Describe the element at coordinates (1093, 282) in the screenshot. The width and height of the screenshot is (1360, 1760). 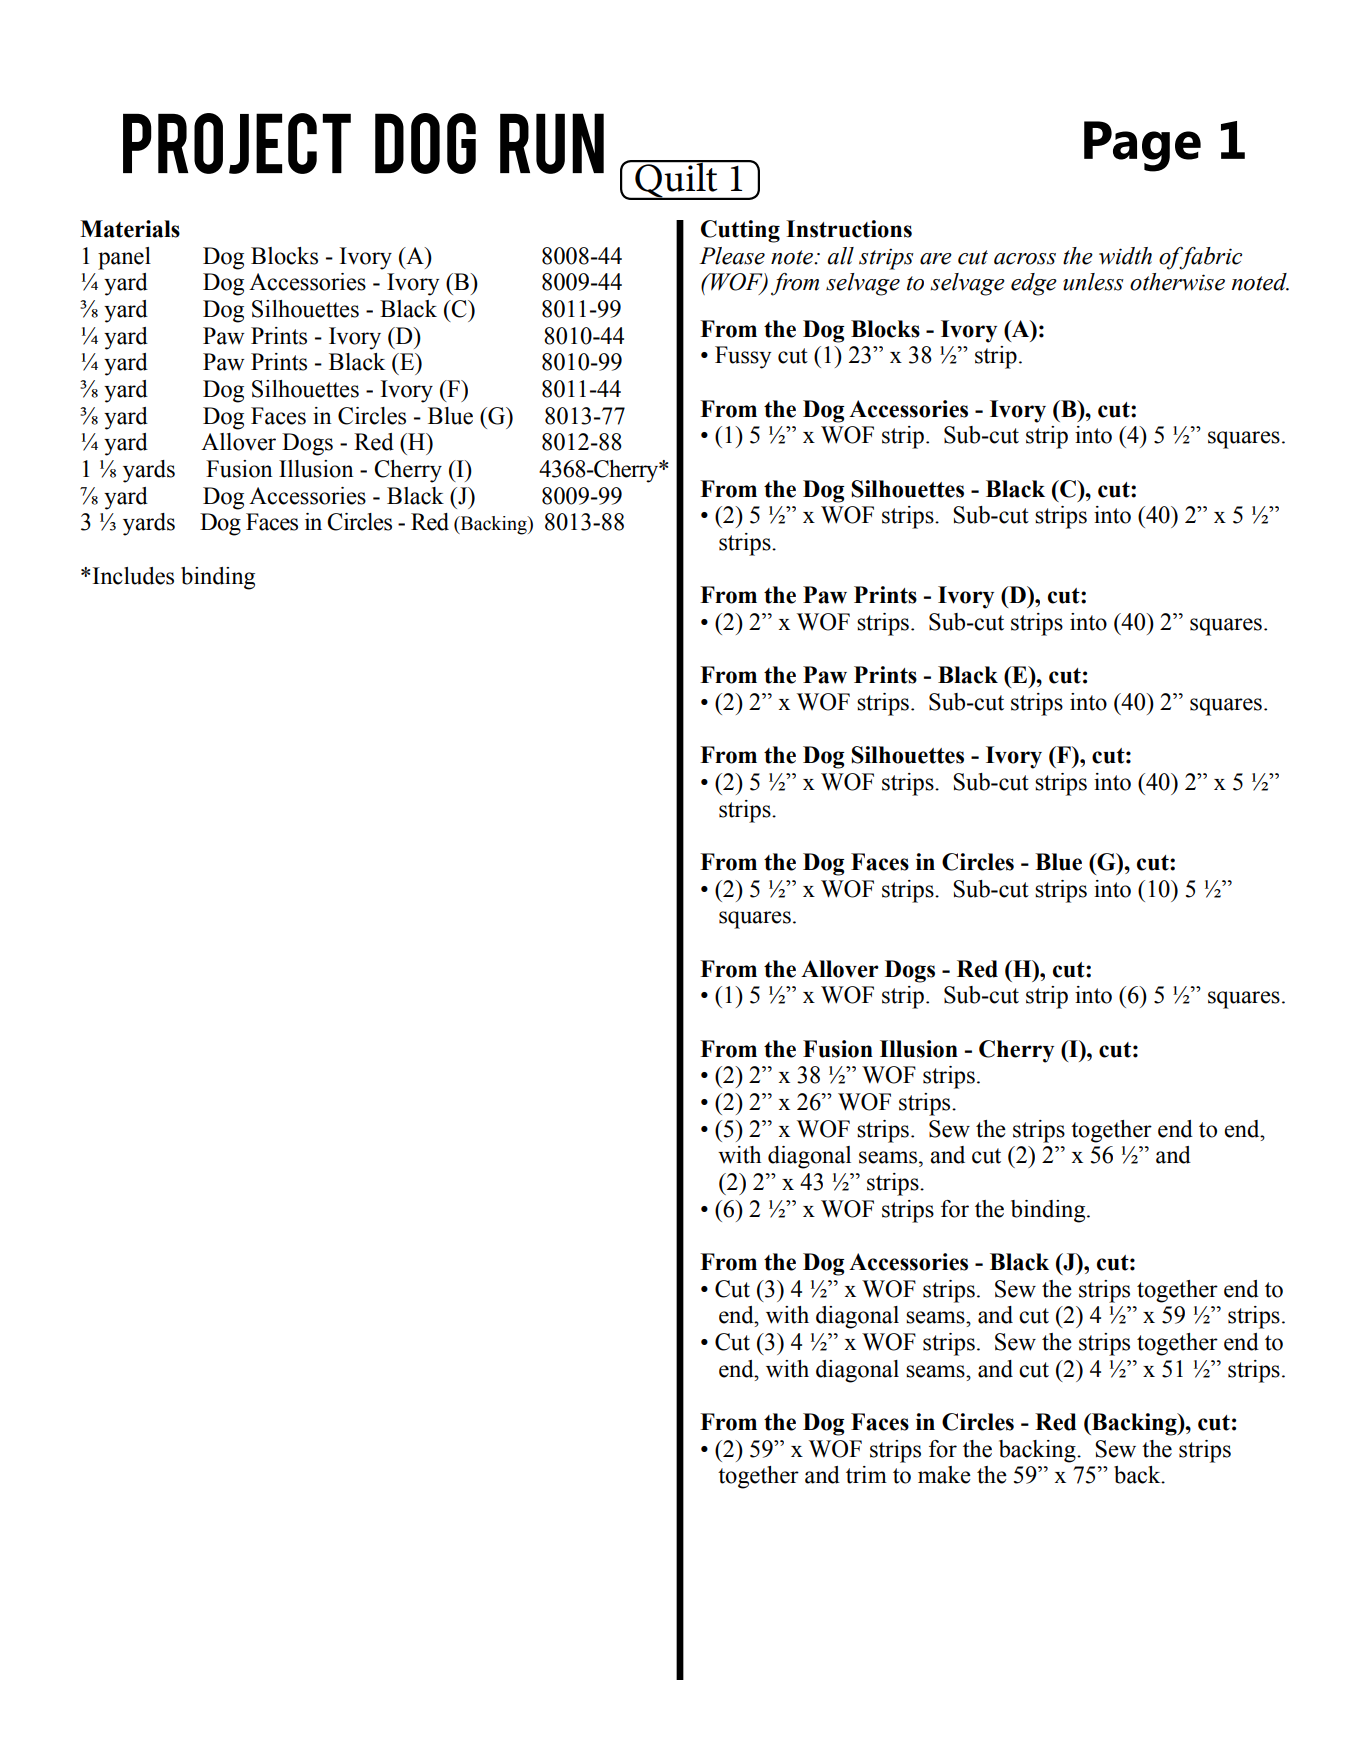
I see `unless` at that location.
